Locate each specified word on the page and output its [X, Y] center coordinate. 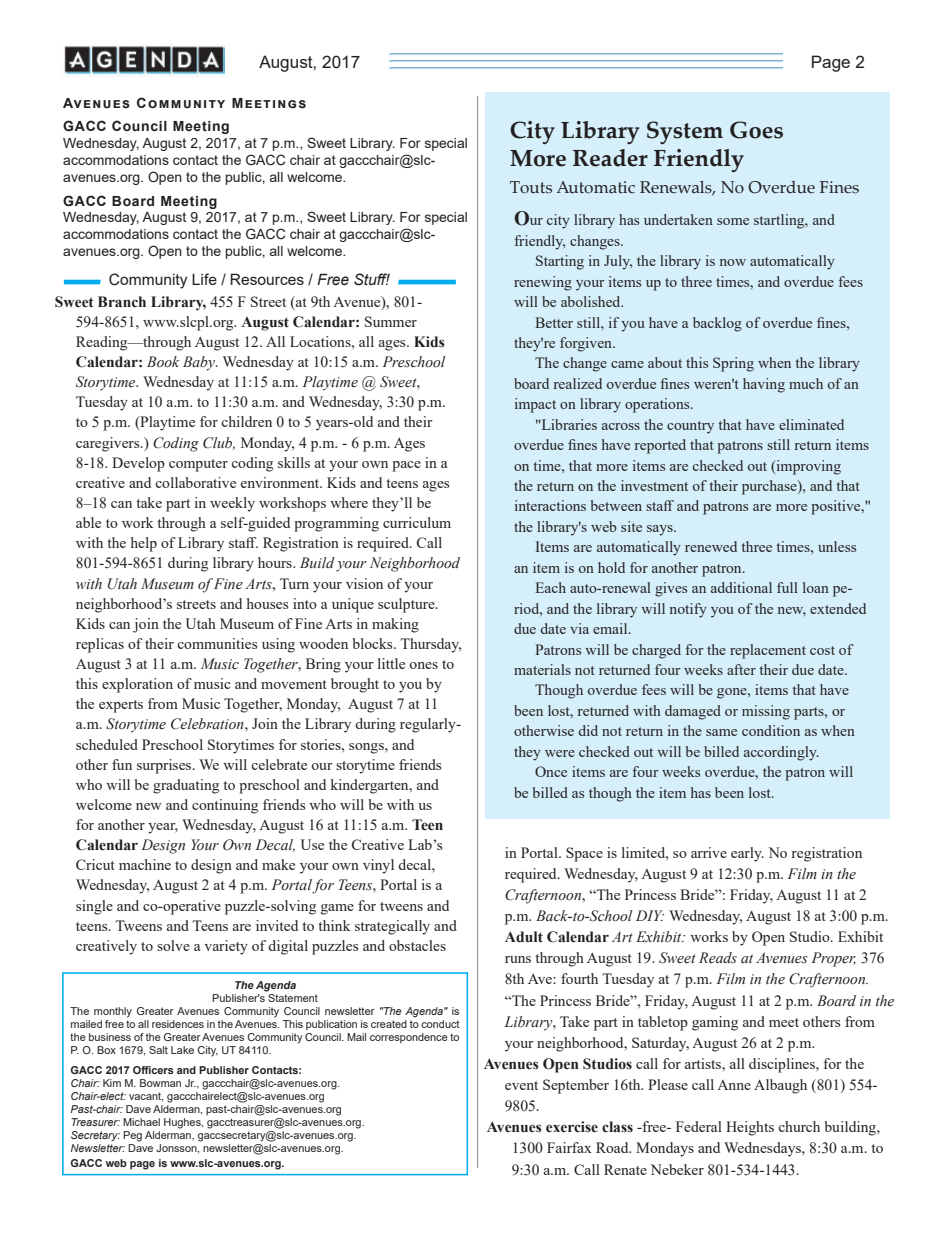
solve [173, 945]
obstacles [417, 945]
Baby [200, 363]
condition [771, 730]
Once [551, 771]
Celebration [208, 724]
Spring [733, 364]
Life [204, 279]
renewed [711, 546]
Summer [391, 321]
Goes [756, 130]
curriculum [417, 522]
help [144, 544]
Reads [718, 958]
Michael [141, 1122]
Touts [531, 187]
